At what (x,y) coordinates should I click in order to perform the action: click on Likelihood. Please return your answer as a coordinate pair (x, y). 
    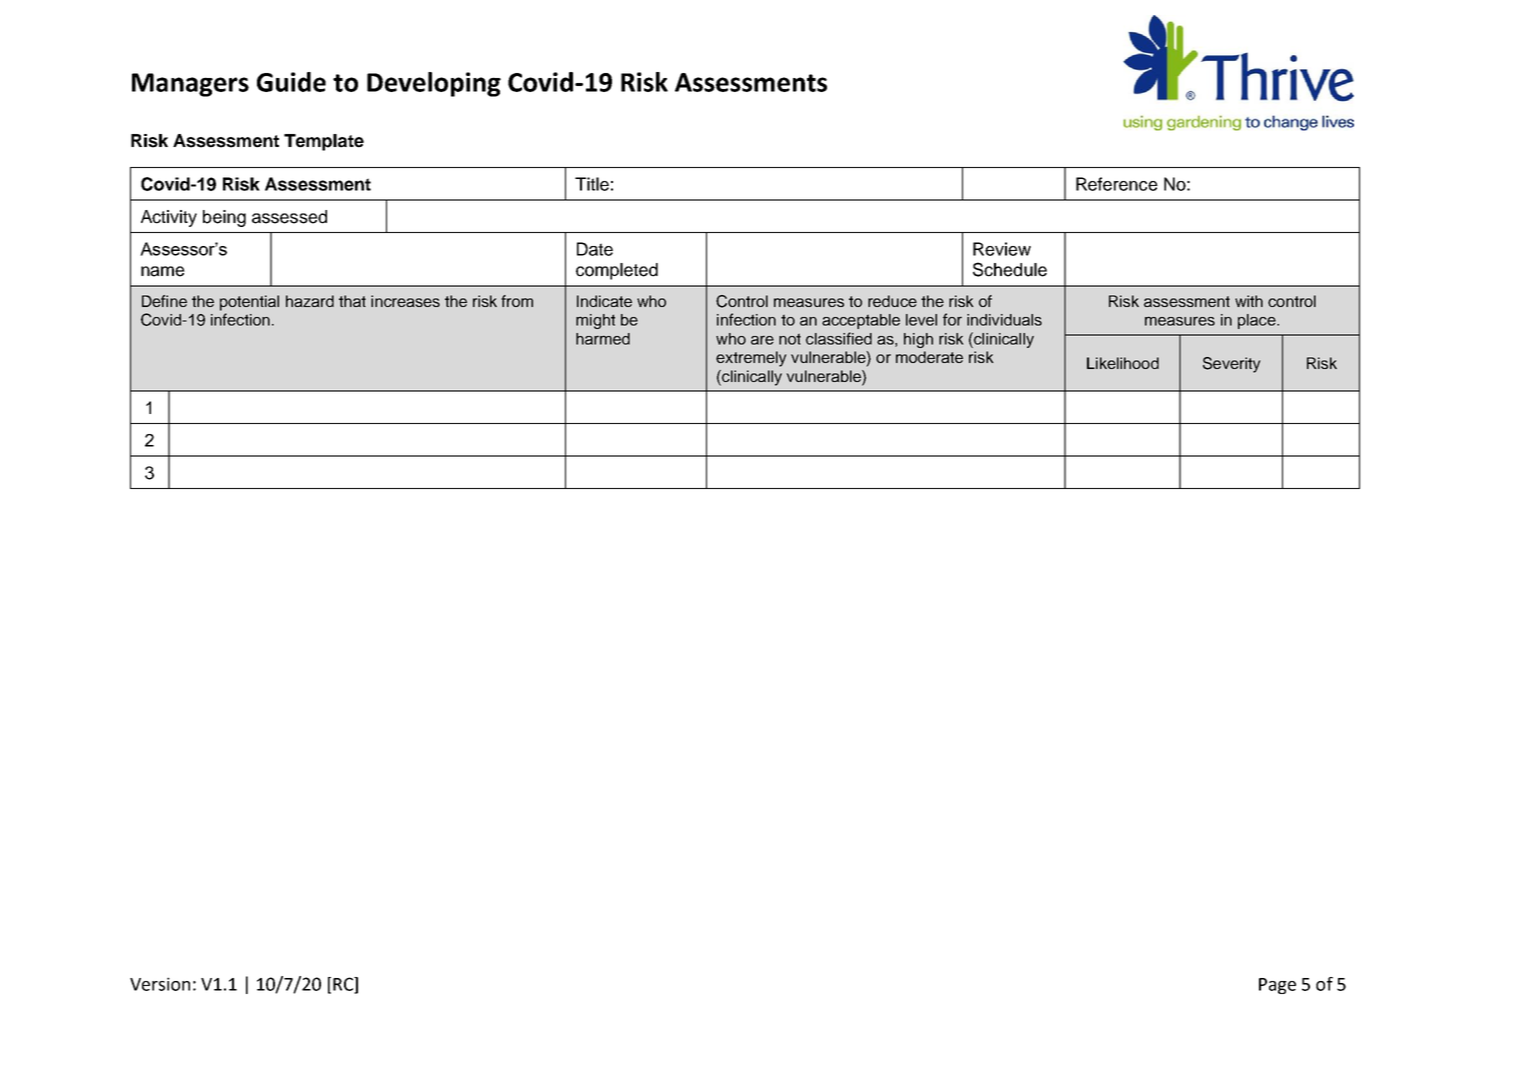
    Looking at the image, I should click on (1123, 363).
